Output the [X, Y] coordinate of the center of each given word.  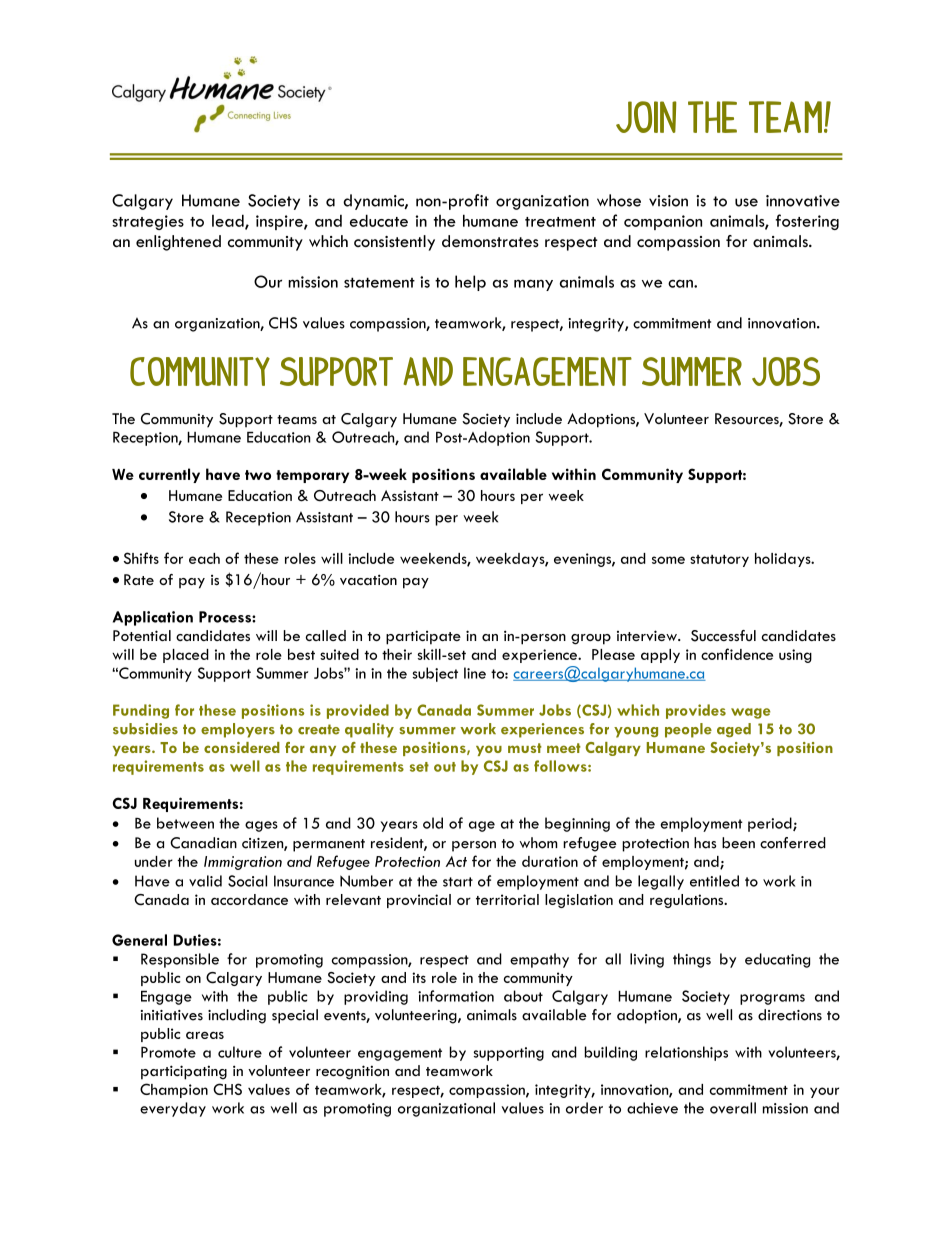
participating [184, 1072]
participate [423, 637]
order [584, 1108]
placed [186, 656]
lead [229, 221]
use [746, 202]
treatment [560, 222]
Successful [723, 636]
